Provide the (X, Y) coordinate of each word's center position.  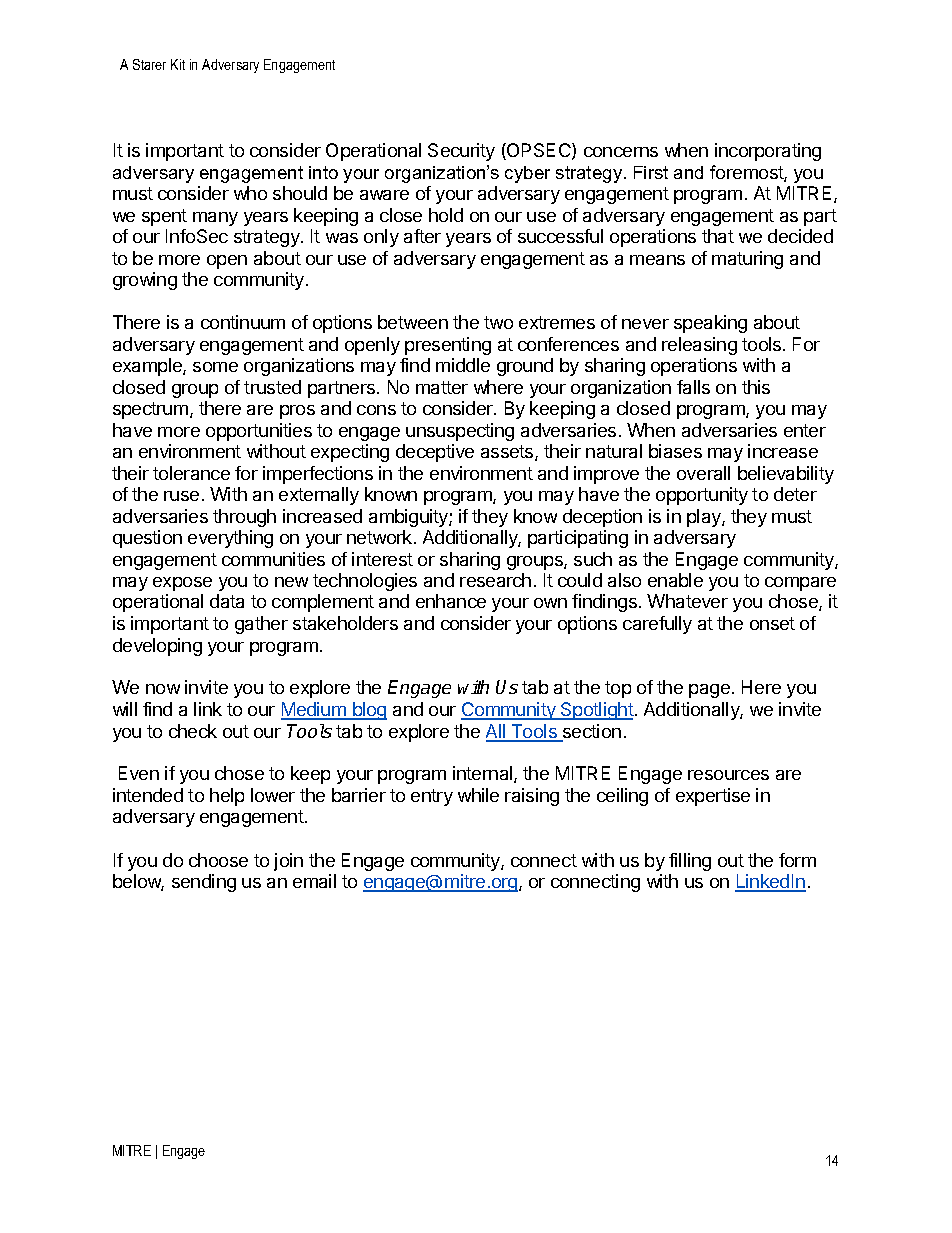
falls (693, 387)
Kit (178, 64)
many (215, 219)
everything (230, 539)
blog (369, 711)
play (705, 518)
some (215, 367)
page (709, 691)
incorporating (768, 152)
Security (461, 152)
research (495, 580)
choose (218, 860)
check (193, 731)
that (718, 236)
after (422, 236)
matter (442, 387)
